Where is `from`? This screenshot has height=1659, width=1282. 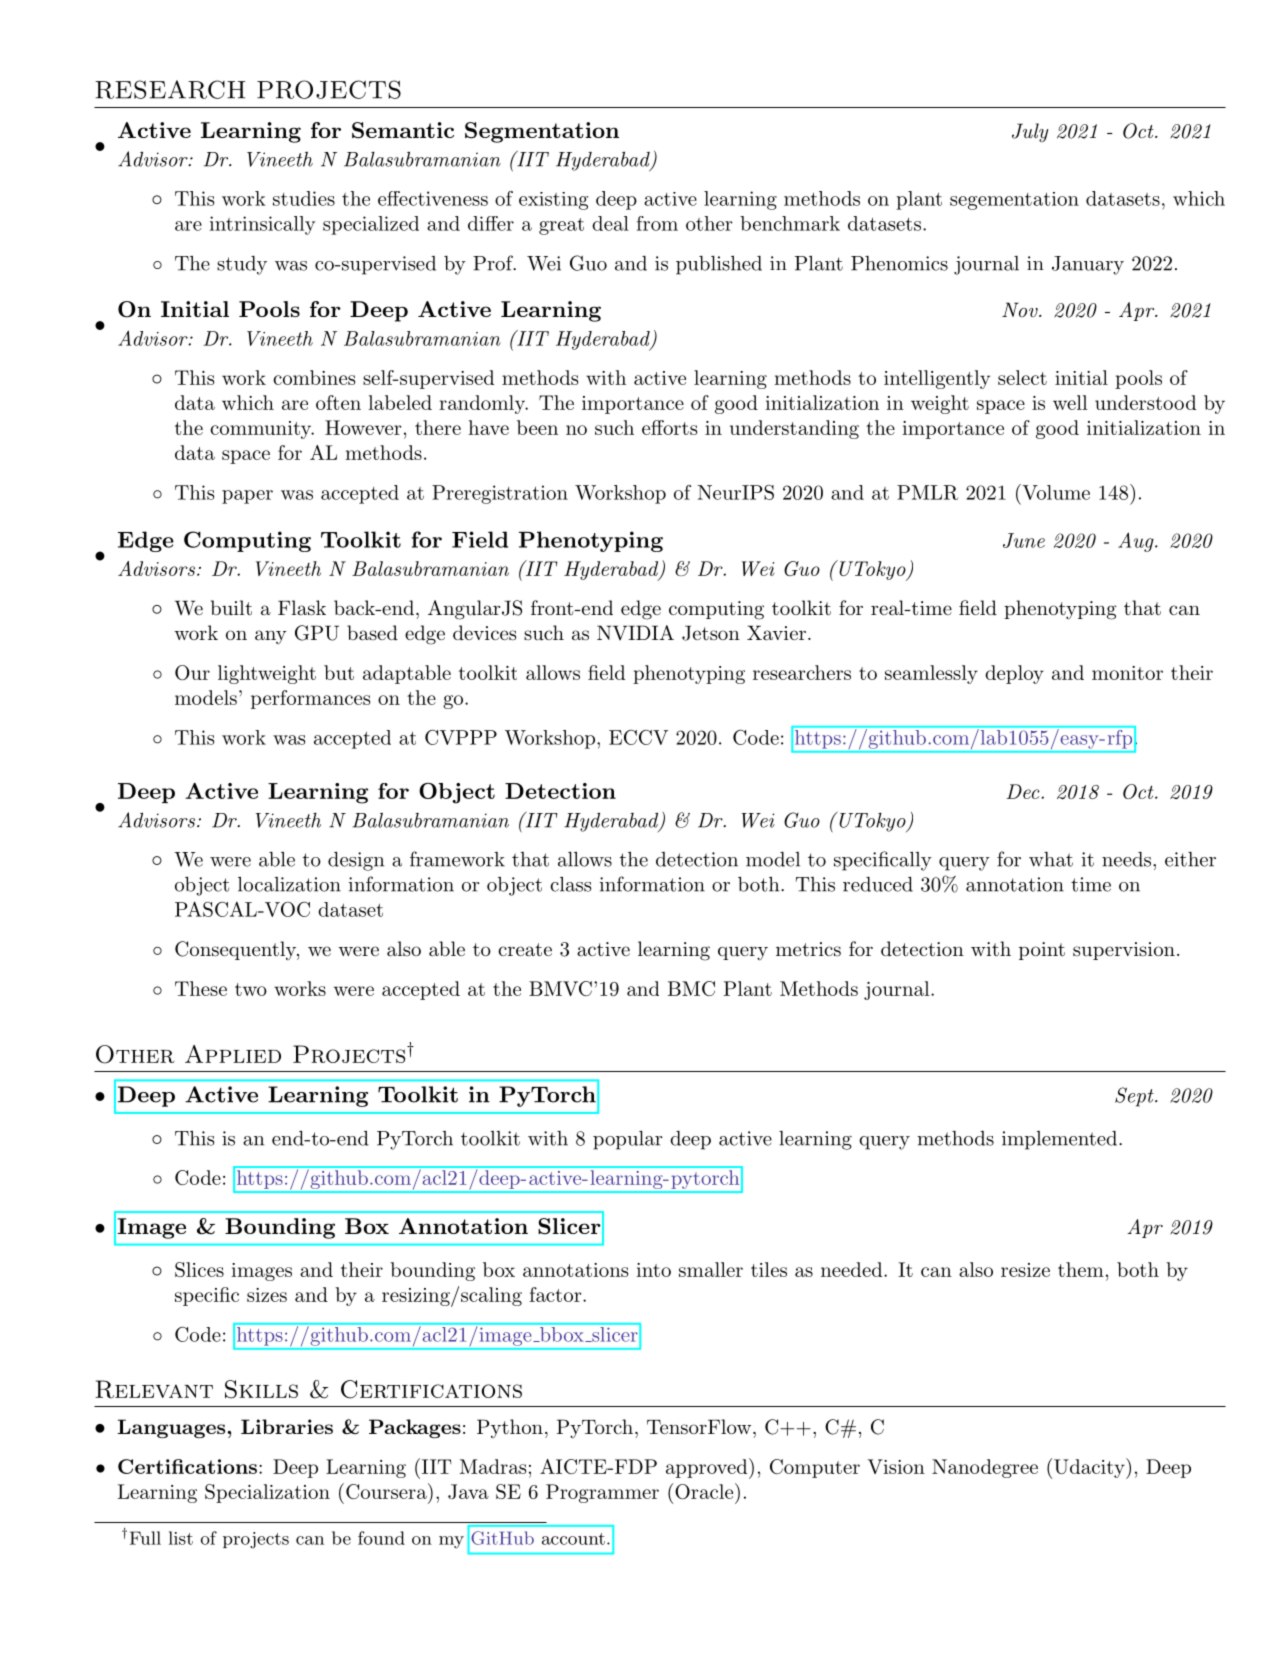
from is located at coordinates (657, 223).
